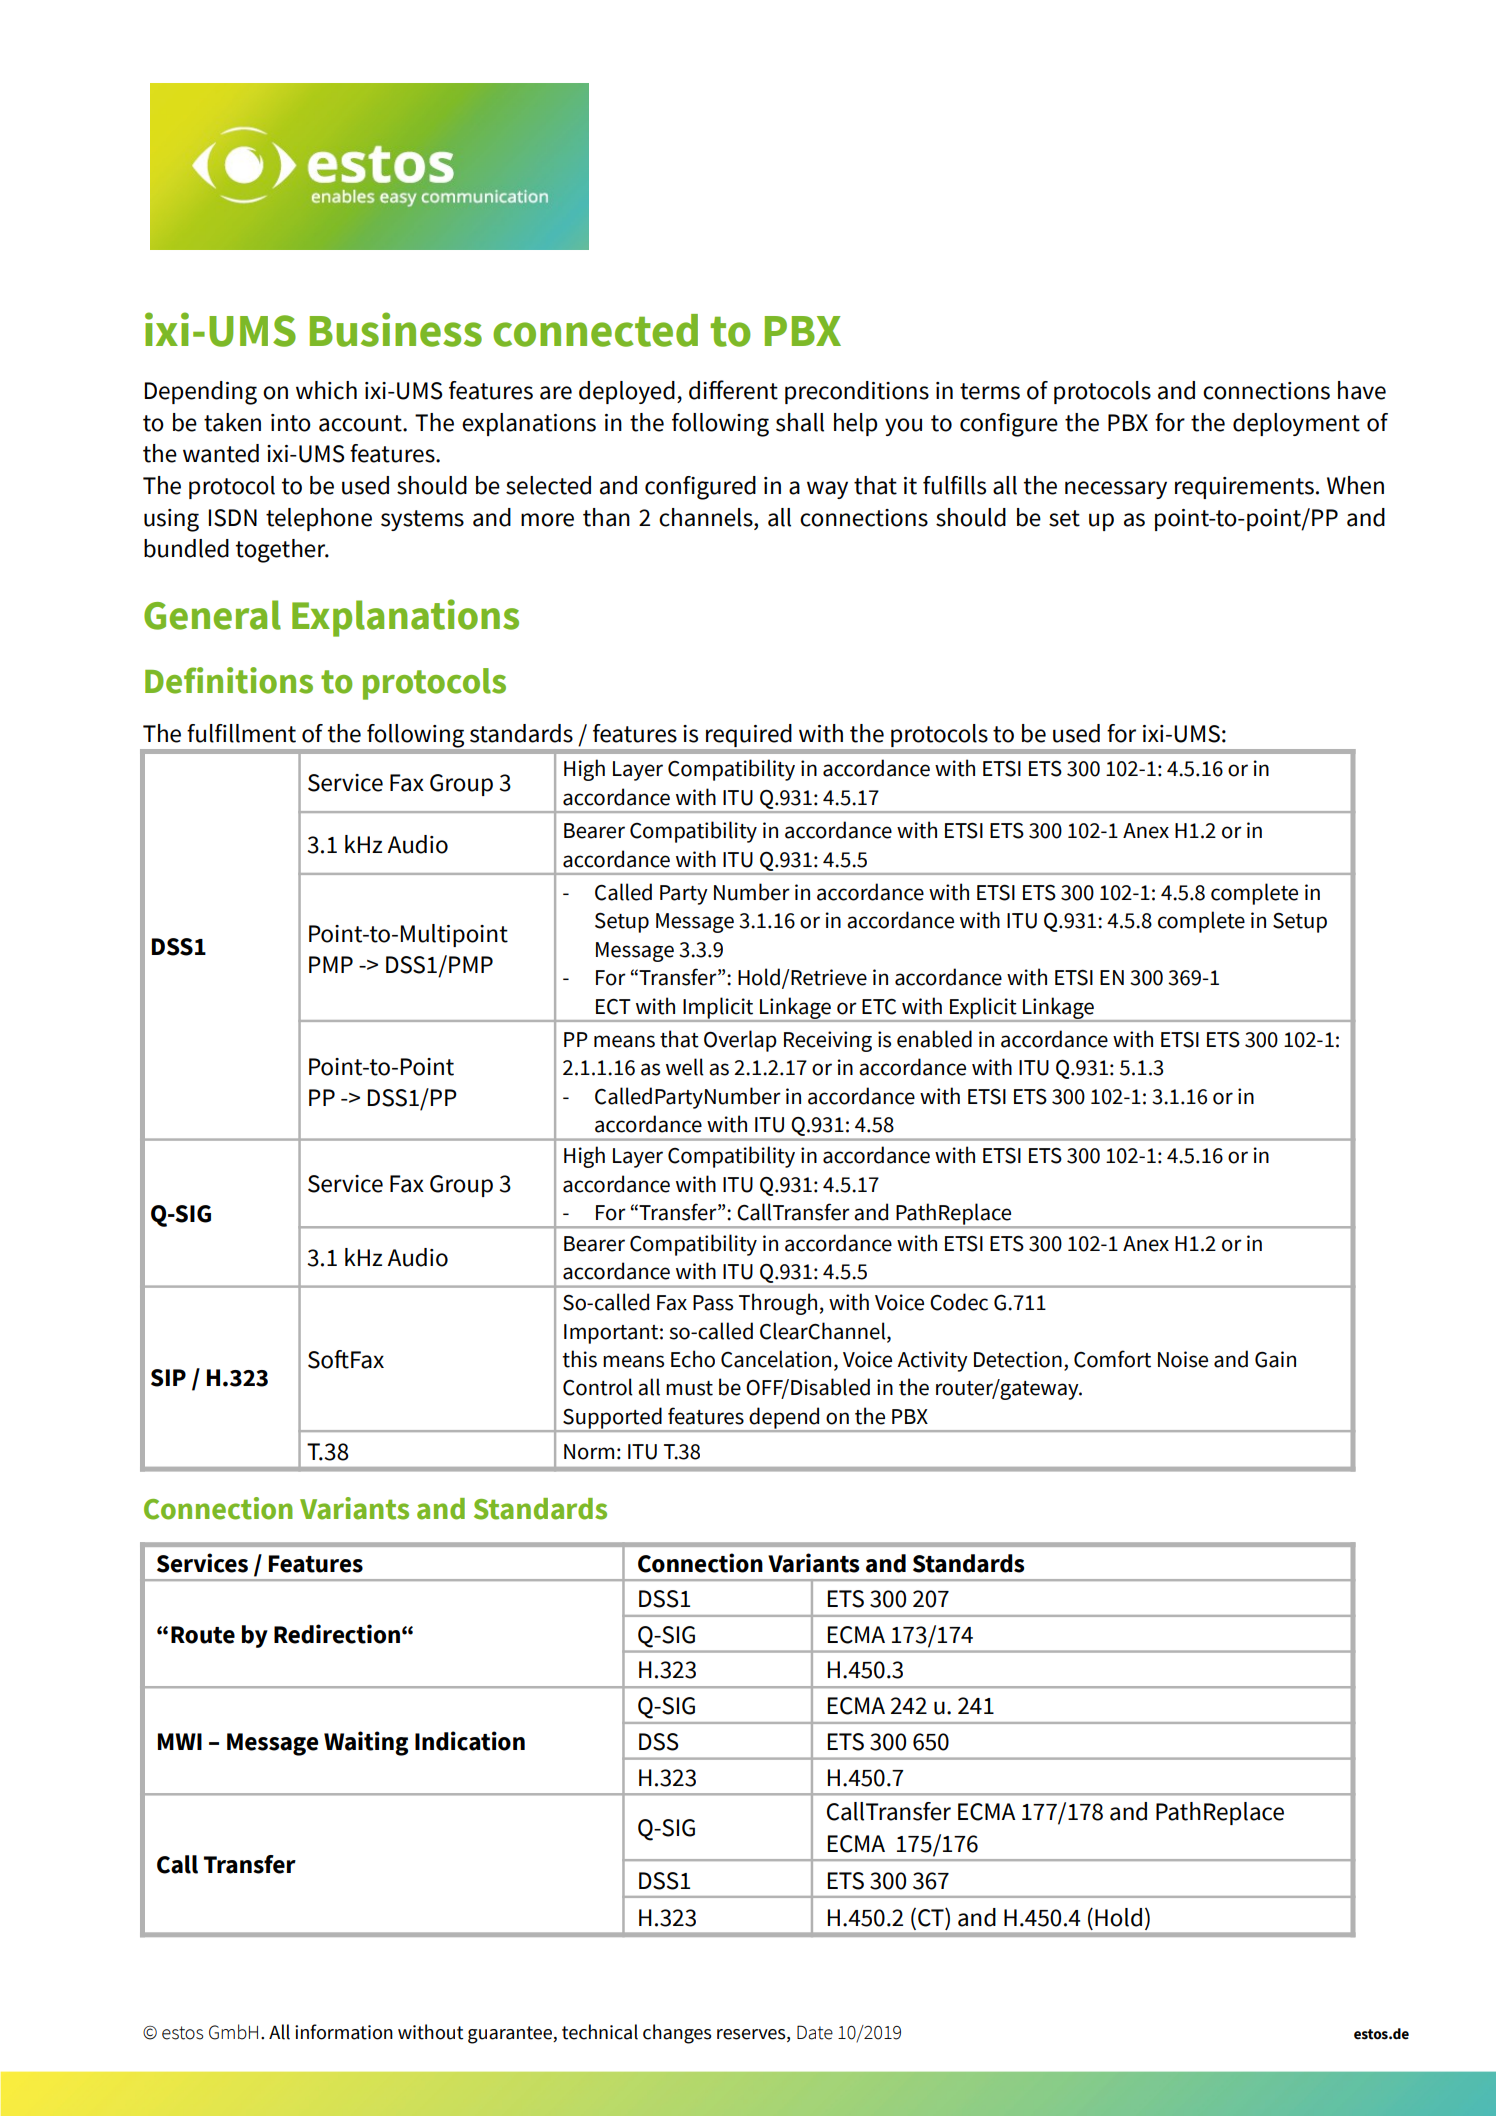  Describe the element at coordinates (733, 390) in the screenshot. I see `different` at that location.
